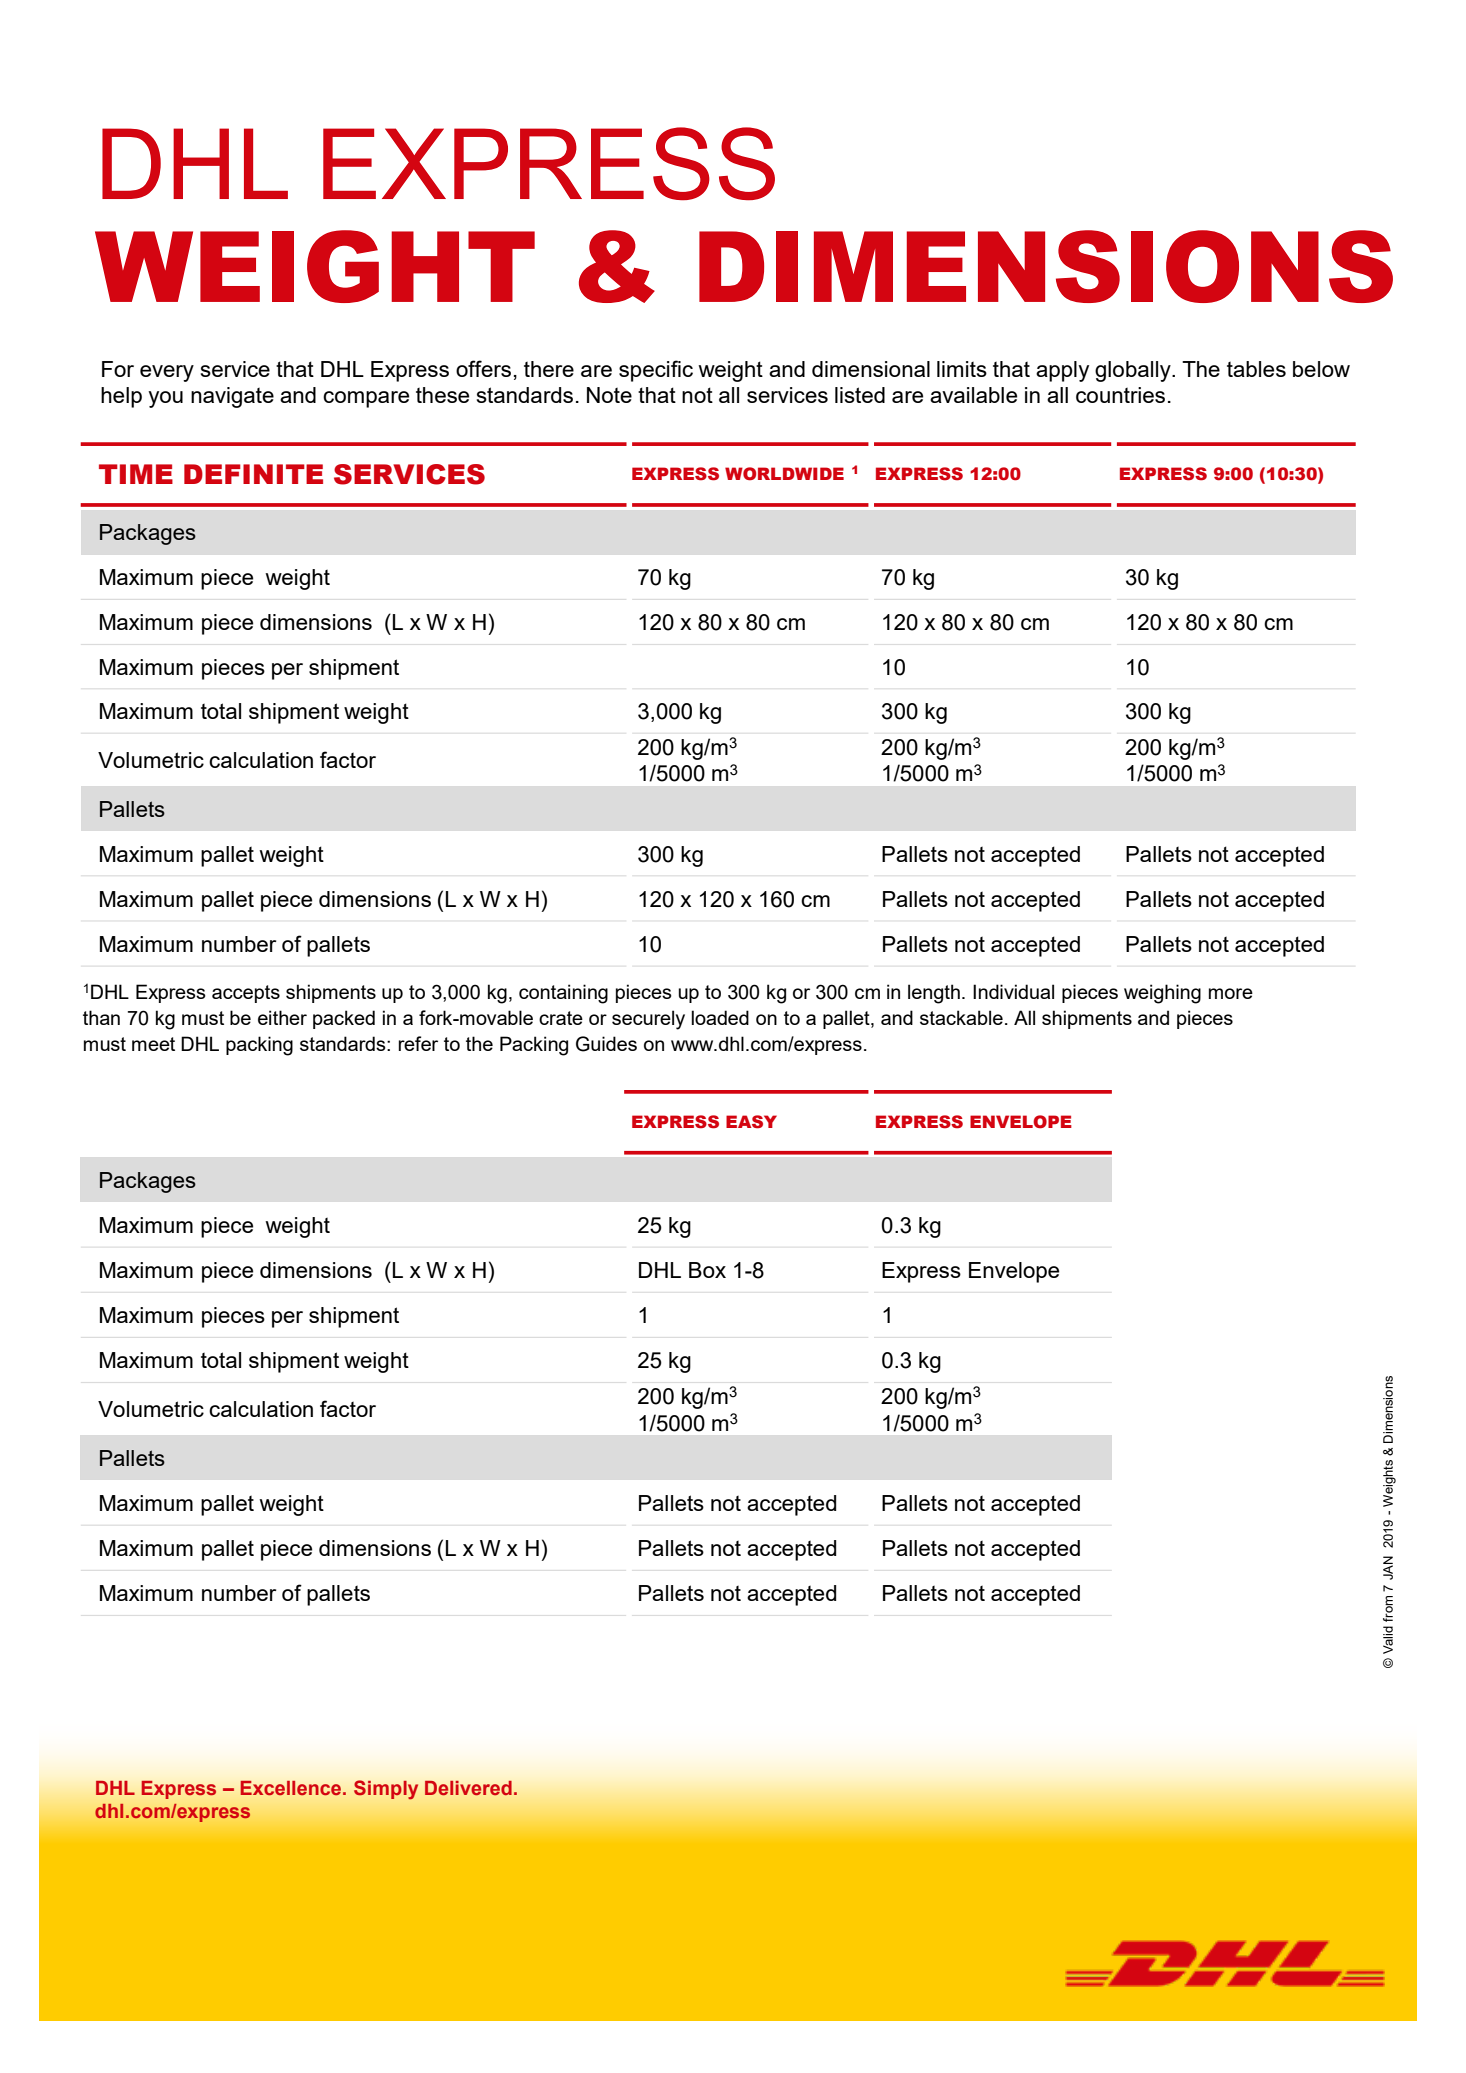  Describe the element at coordinates (232, 397) in the screenshot. I see `navigate` at that location.
